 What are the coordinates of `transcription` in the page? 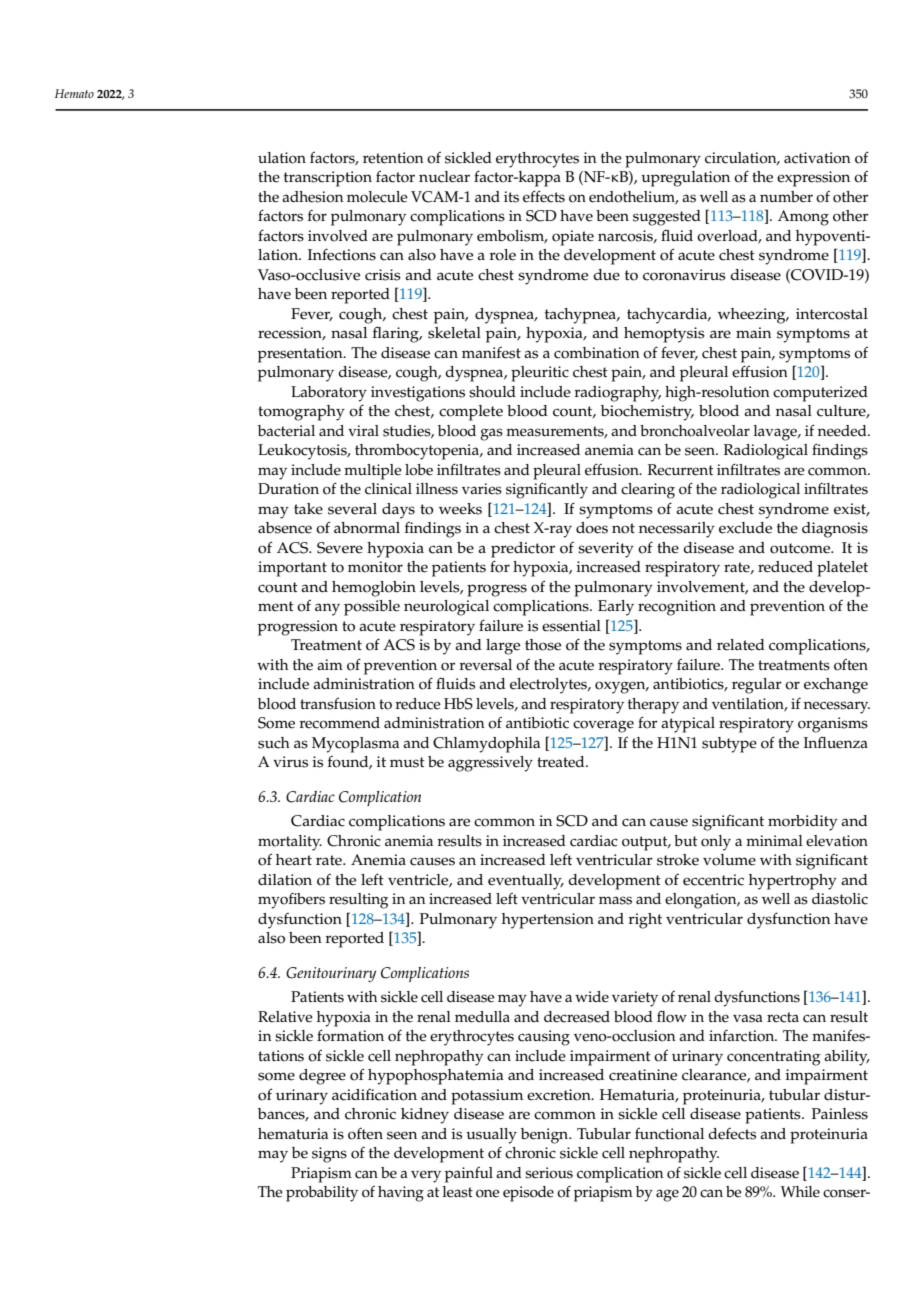 It's located at (328, 179).
